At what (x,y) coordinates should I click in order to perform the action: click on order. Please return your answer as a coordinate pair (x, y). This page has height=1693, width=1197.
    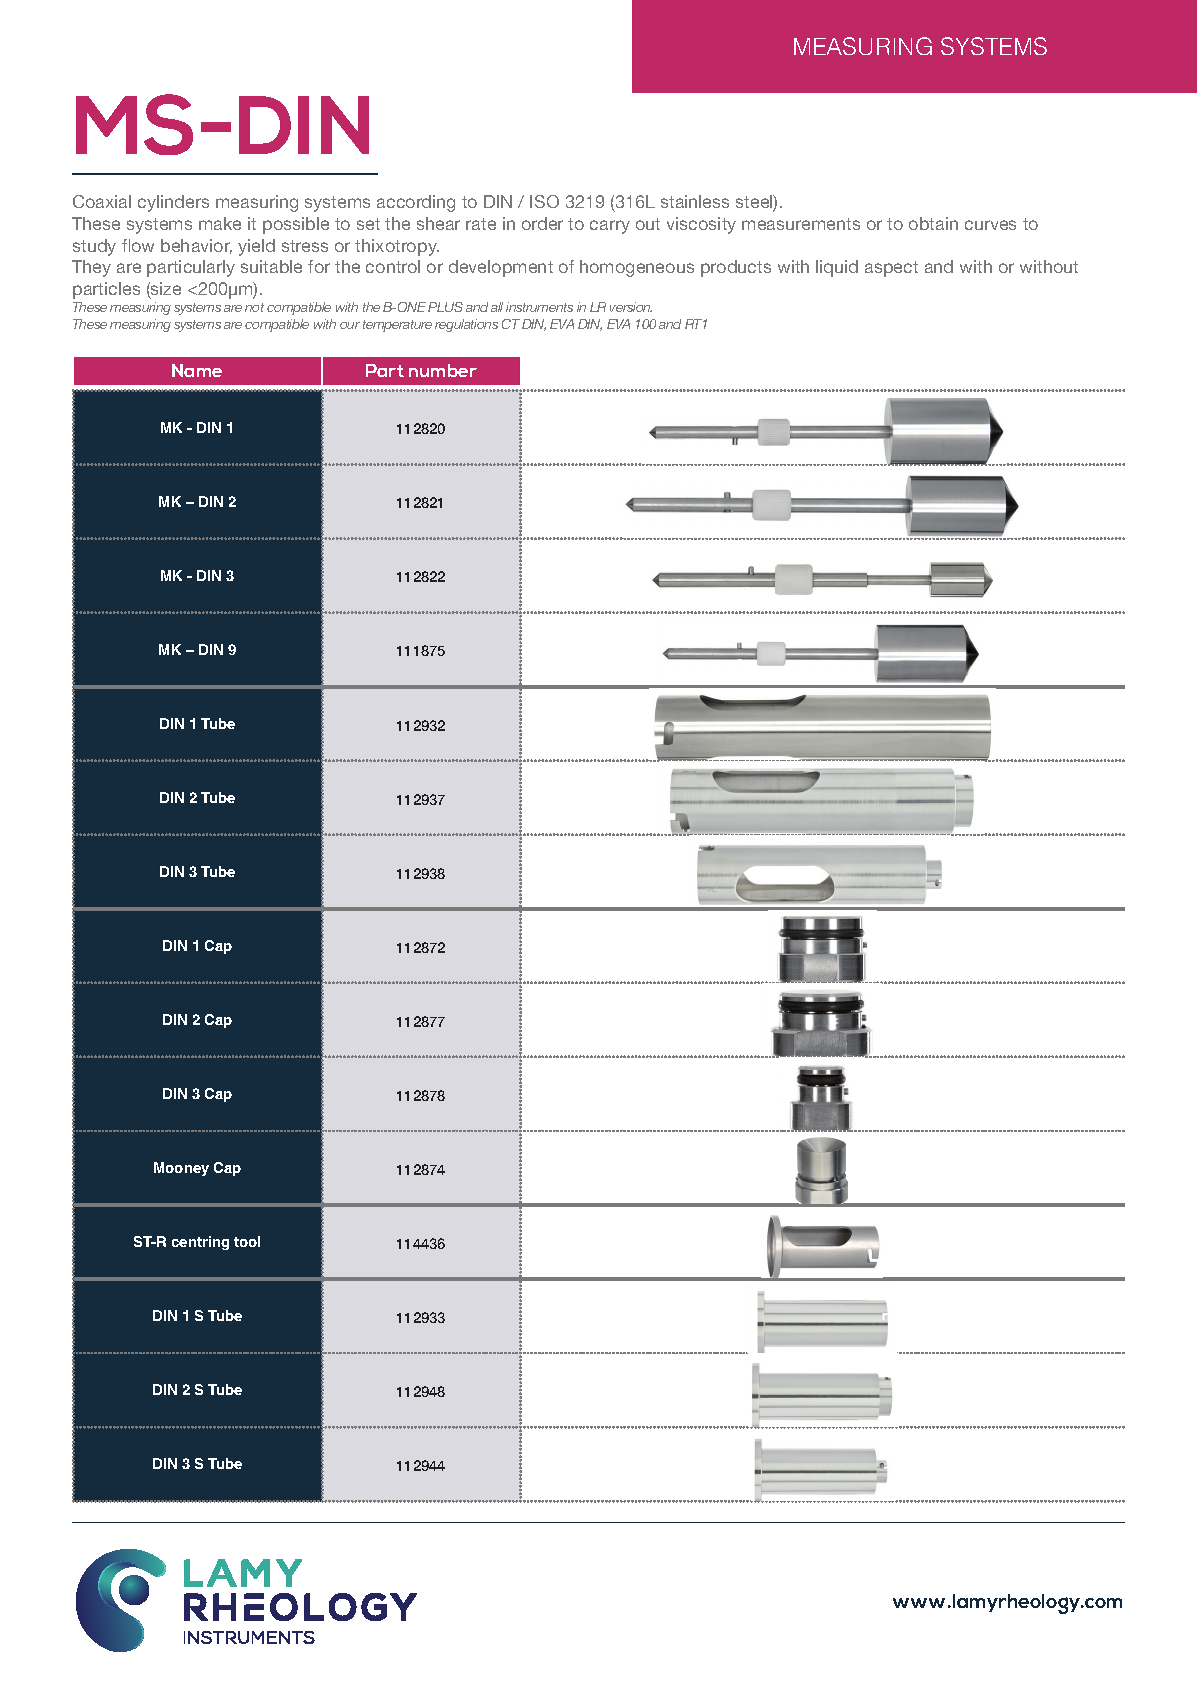
    Looking at the image, I should click on (542, 223).
